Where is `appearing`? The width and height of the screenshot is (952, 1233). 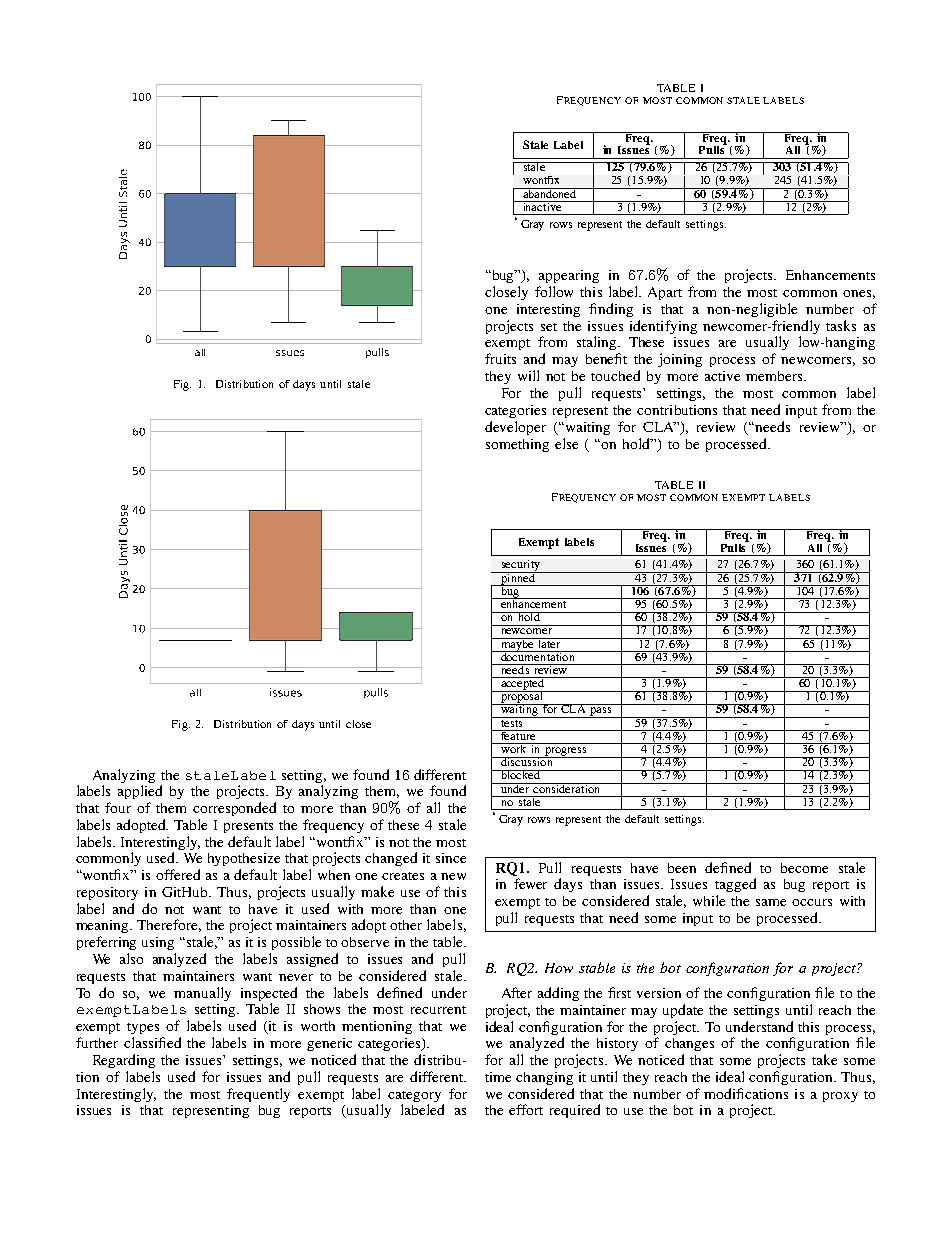 appearing is located at coordinates (569, 276).
